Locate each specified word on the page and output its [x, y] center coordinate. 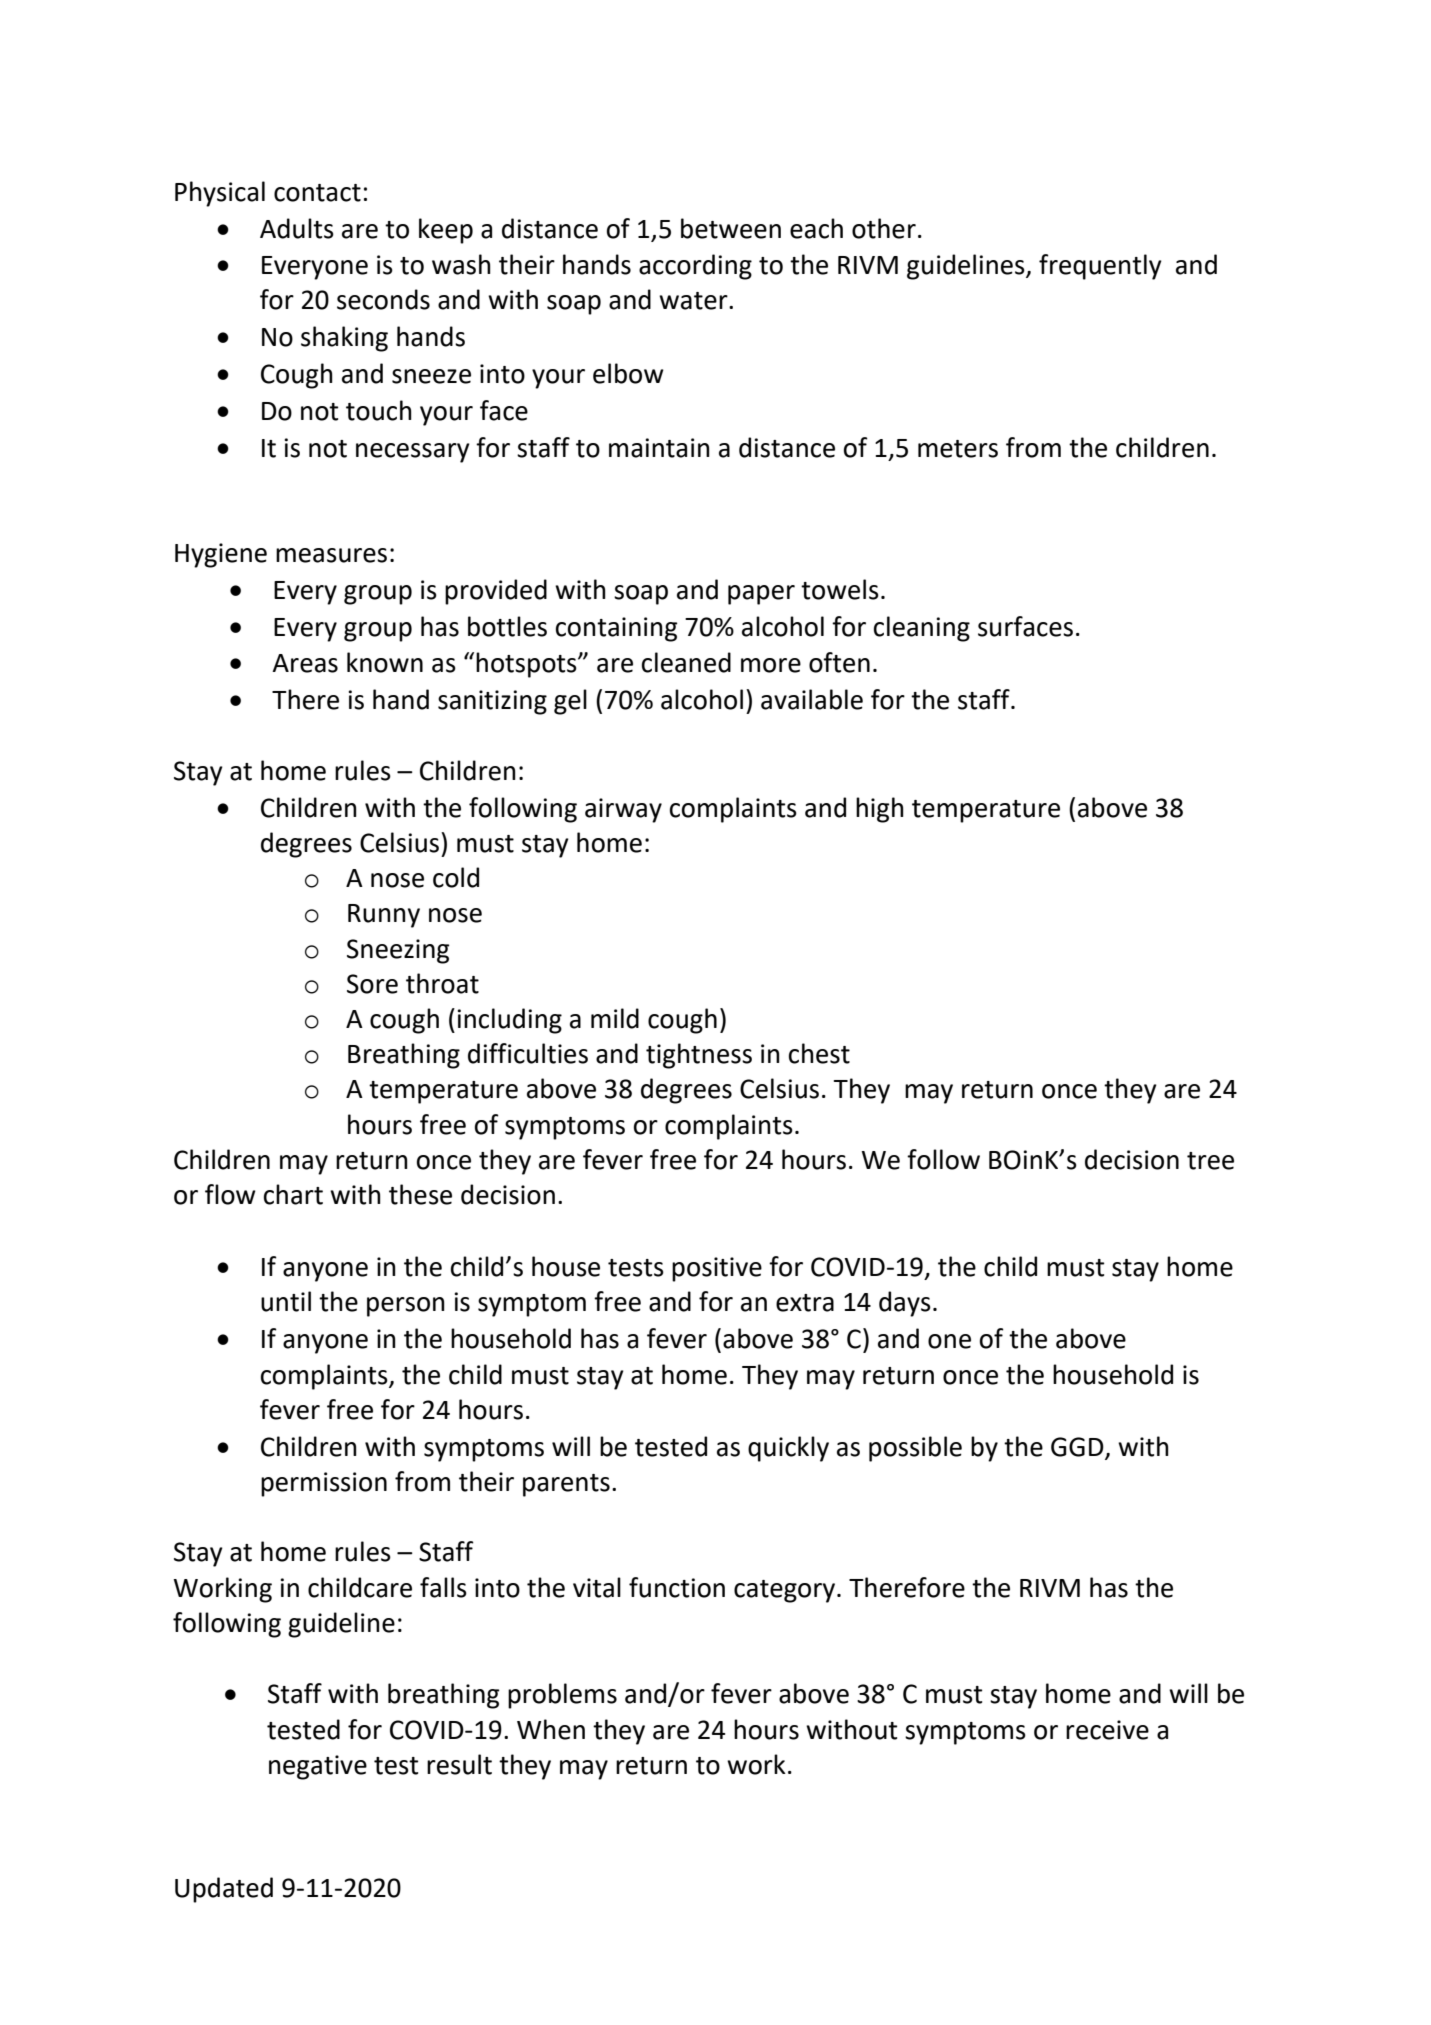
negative [318, 1767]
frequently [1100, 267]
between [731, 228]
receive [1107, 1730]
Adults [297, 228]
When [551, 1729]
